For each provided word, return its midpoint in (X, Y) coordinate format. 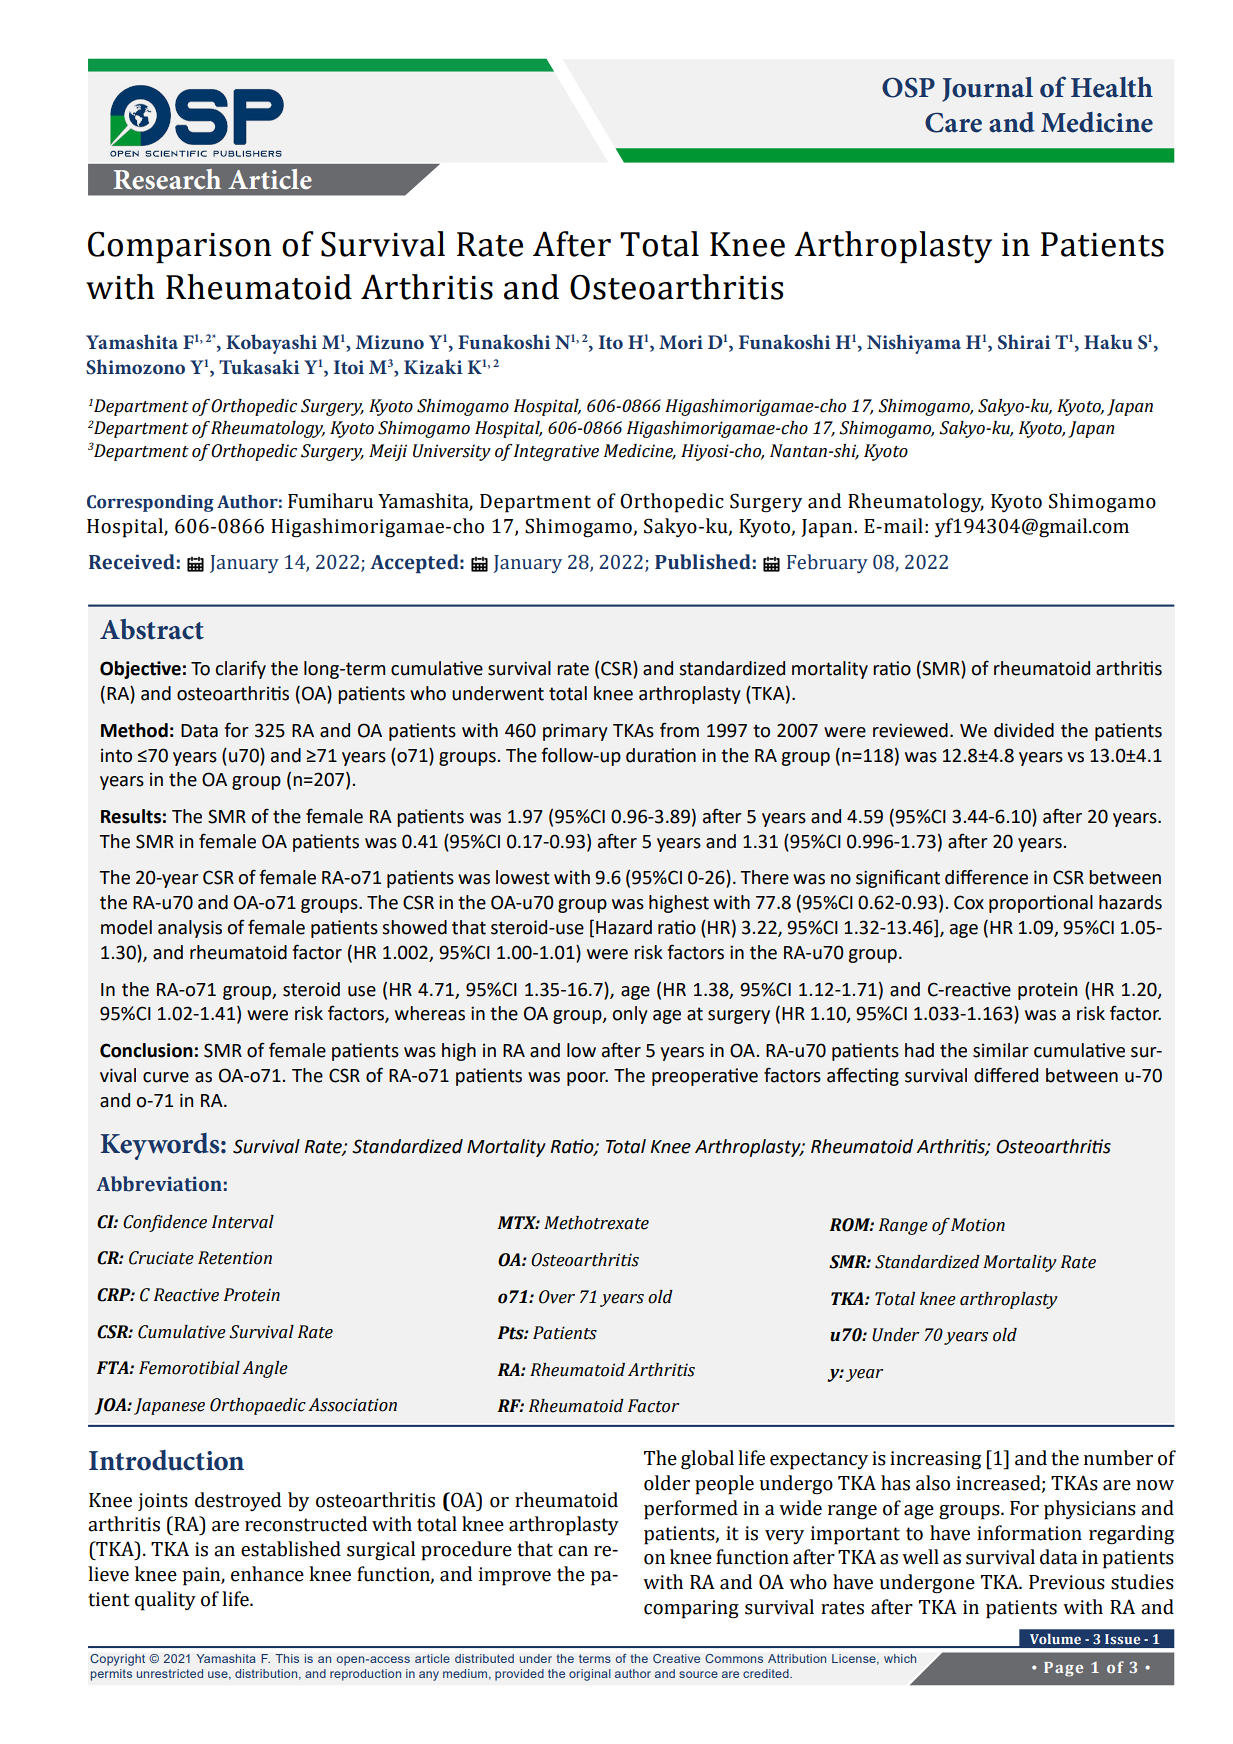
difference (986, 877)
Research (167, 179)
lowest (523, 877)
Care (953, 122)
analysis (190, 929)
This (287, 1658)
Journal (987, 89)
